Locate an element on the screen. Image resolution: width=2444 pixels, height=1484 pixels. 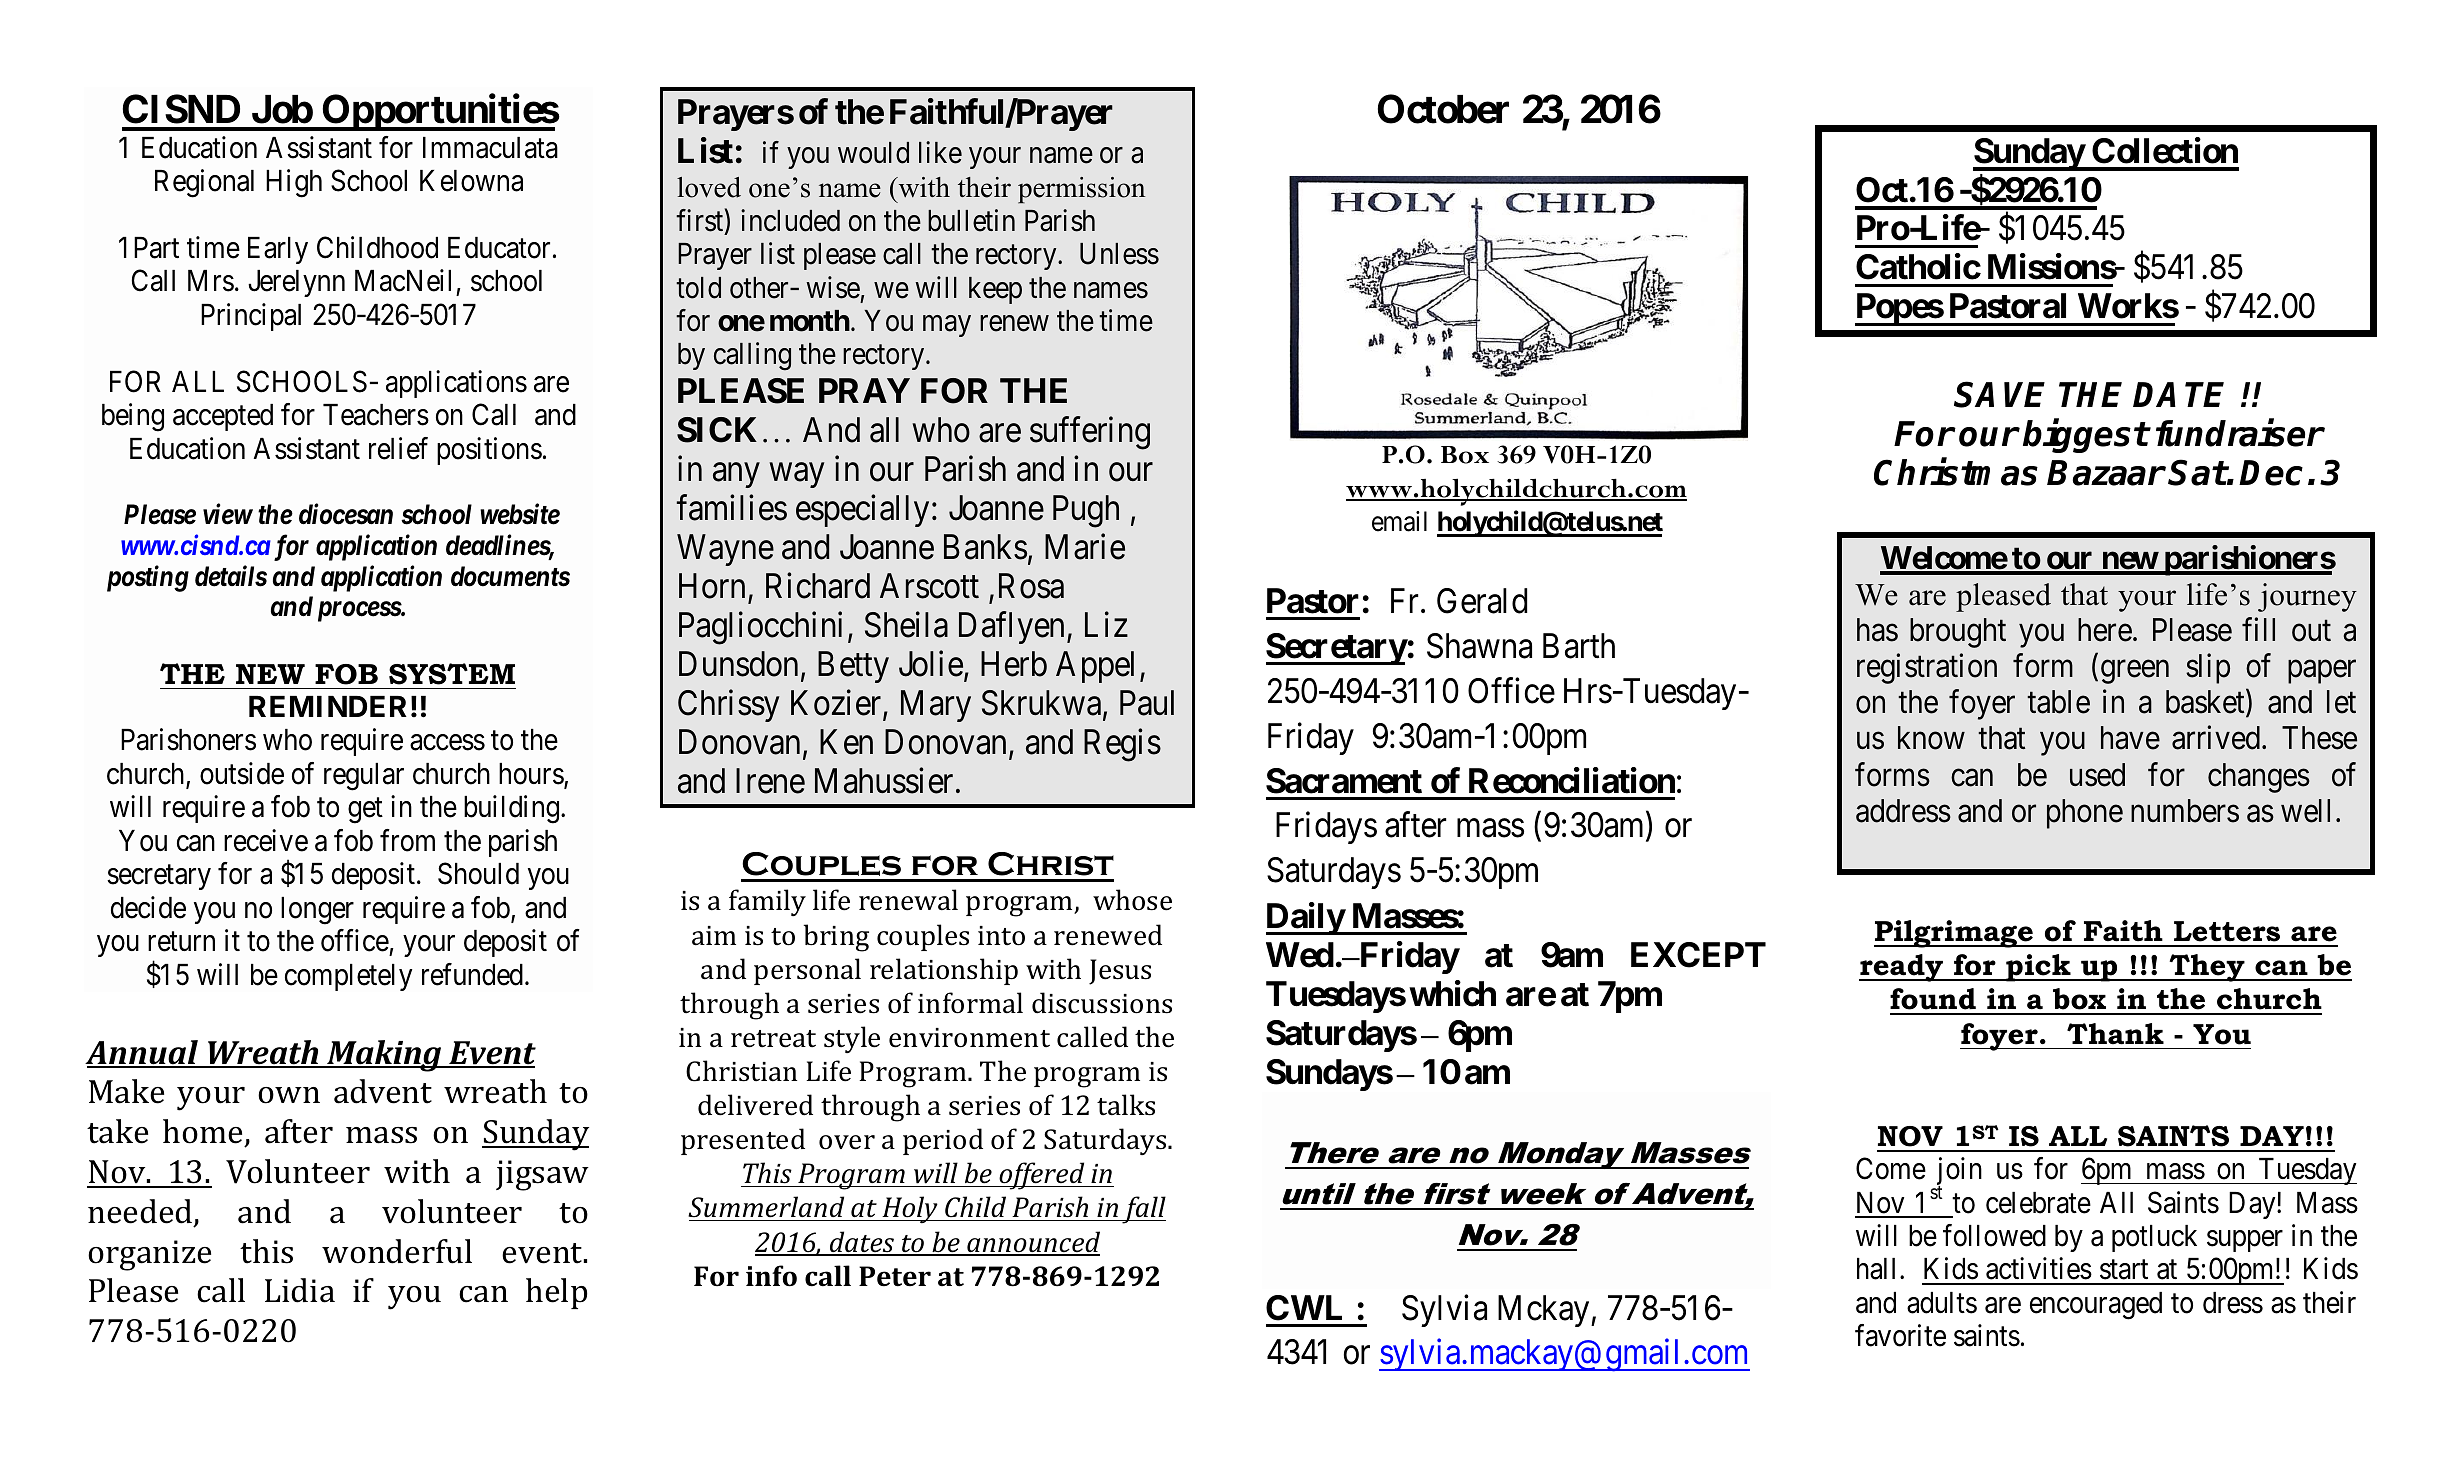
table is located at coordinates (2058, 702).
